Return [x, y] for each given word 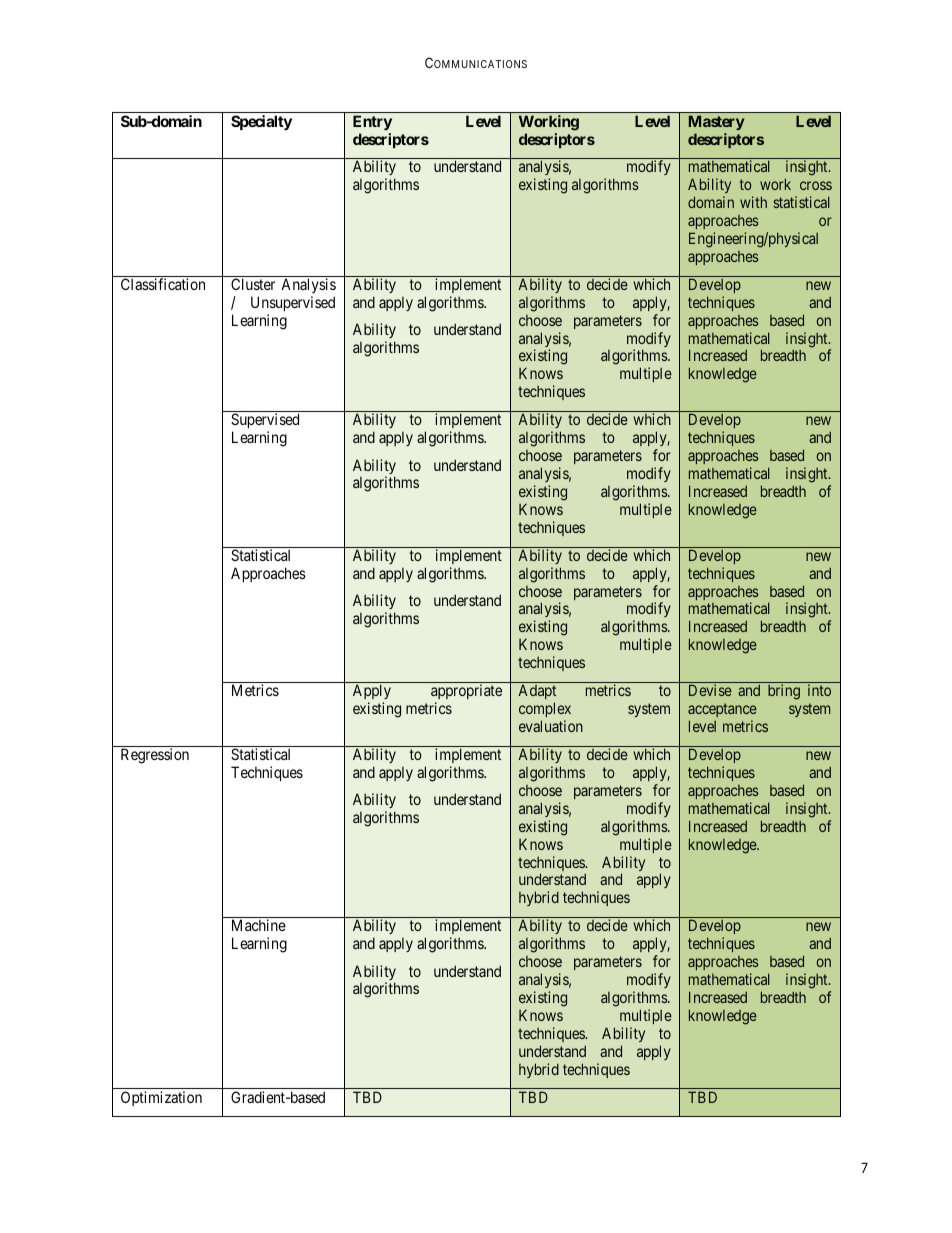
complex [545, 711]
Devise [710, 690]
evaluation [551, 726]
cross [816, 185]
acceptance [722, 712]
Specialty [261, 122]
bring [784, 692]
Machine [259, 925]
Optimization [161, 1098]
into [819, 690]
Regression [155, 756]
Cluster [253, 284]
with [753, 202]
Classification [163, 284]
